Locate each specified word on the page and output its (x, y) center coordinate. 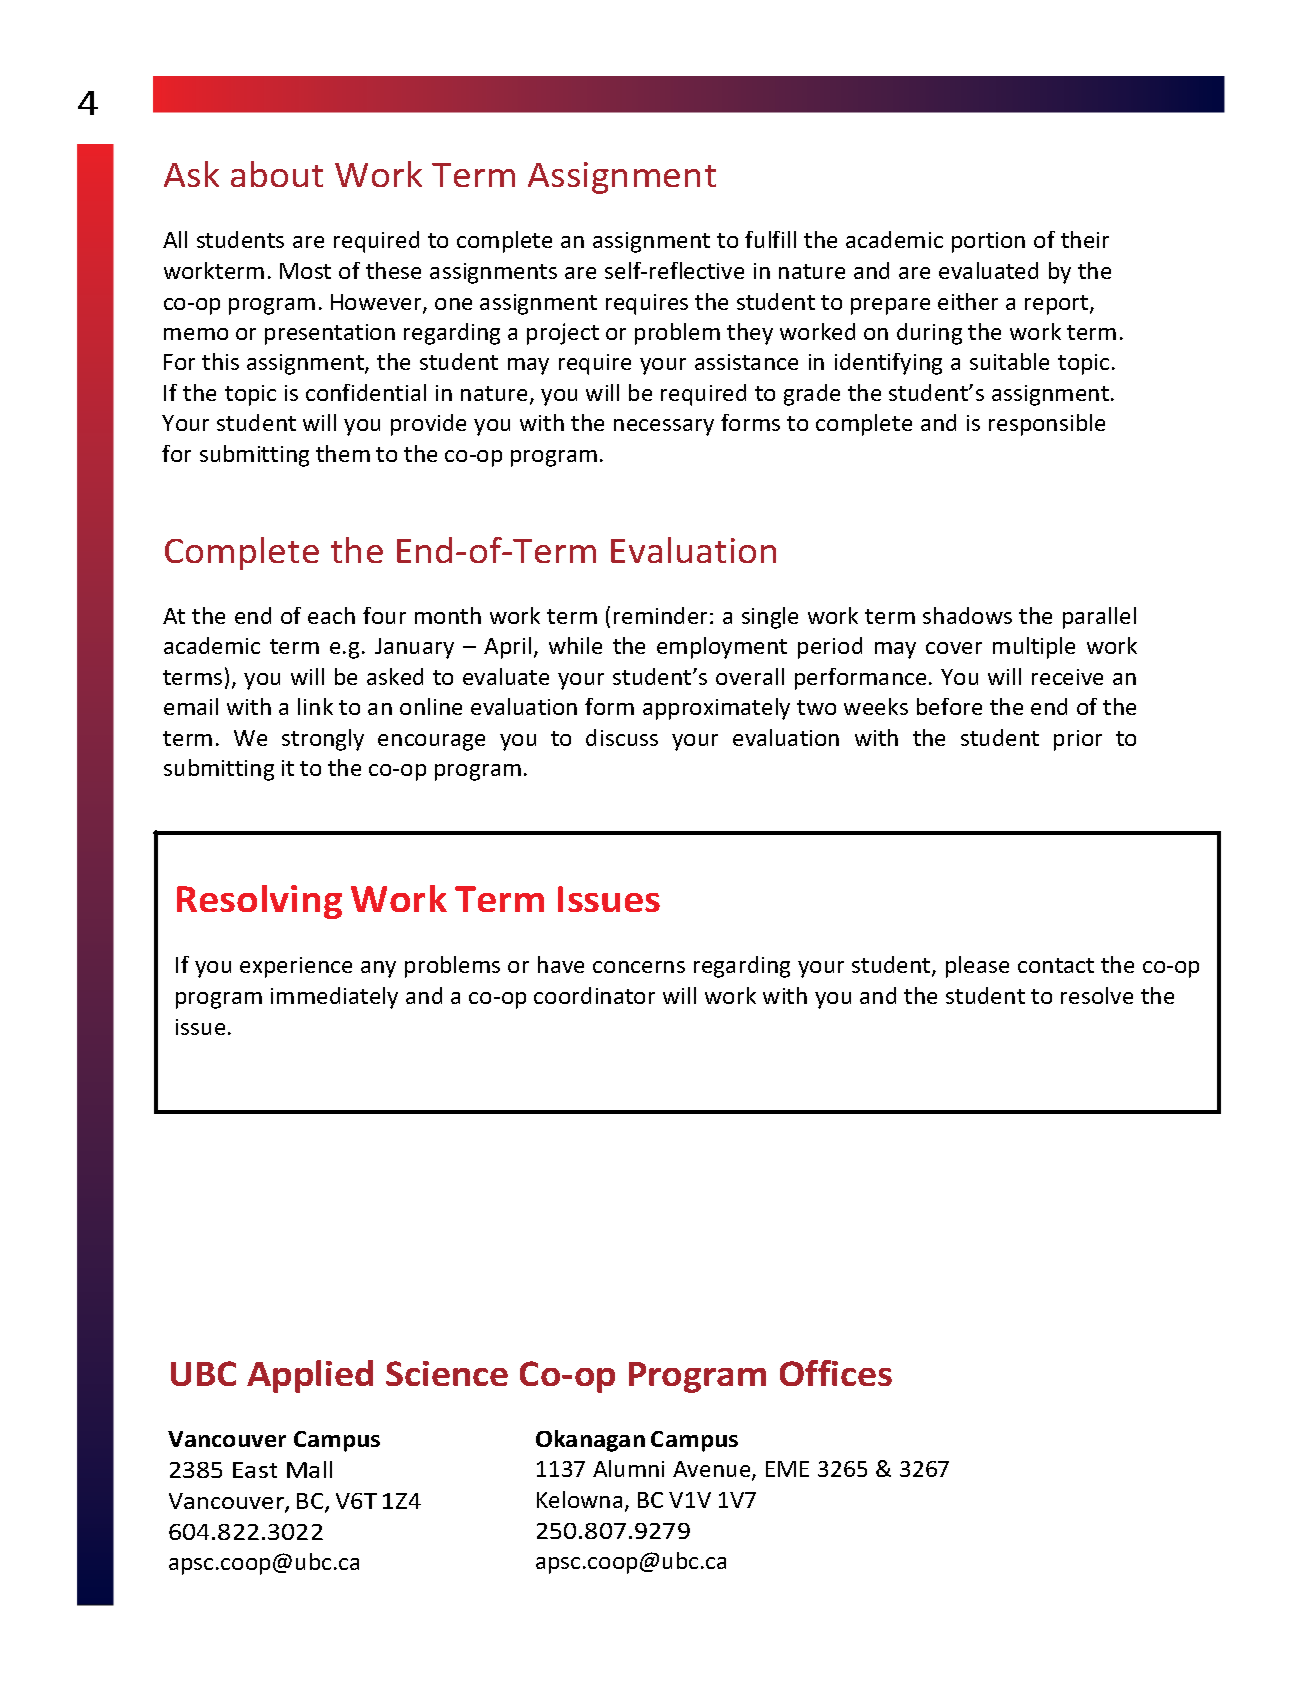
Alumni (628, 1468)
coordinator (594, 995)
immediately (334, 998)
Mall (309, 1469)
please (977, 967)
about (277, 174)
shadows (967, 615)
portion (988, 242)
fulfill (770, 239)
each (331, 615)
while (575, 645)
